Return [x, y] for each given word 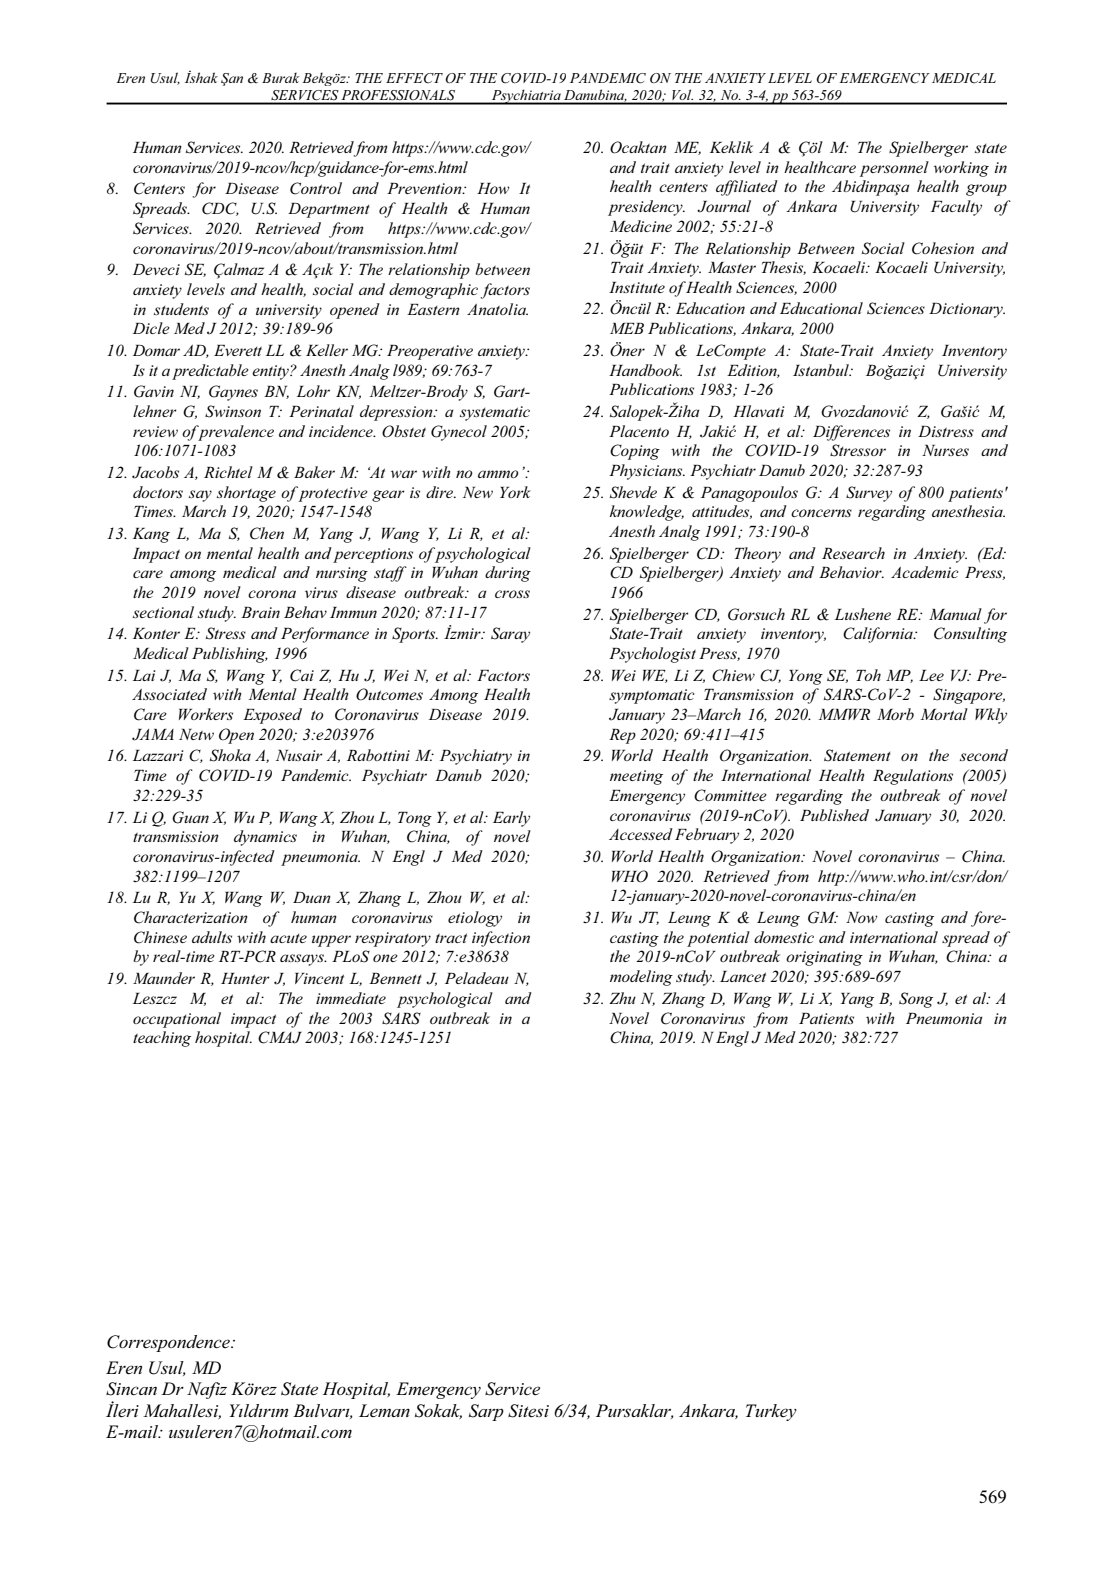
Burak [281, 77]
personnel [894, 169]
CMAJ [280, 1037]
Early [511, 819]
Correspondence [169, 1343]
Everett [238, 350]
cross [512, 594]
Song [916, 1000]
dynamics [265, 838]
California [879, 635]
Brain [260, 612]
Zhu [622, 998]
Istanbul [822, 370]
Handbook [645, 370]
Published [834, 815]
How [493, 188]
